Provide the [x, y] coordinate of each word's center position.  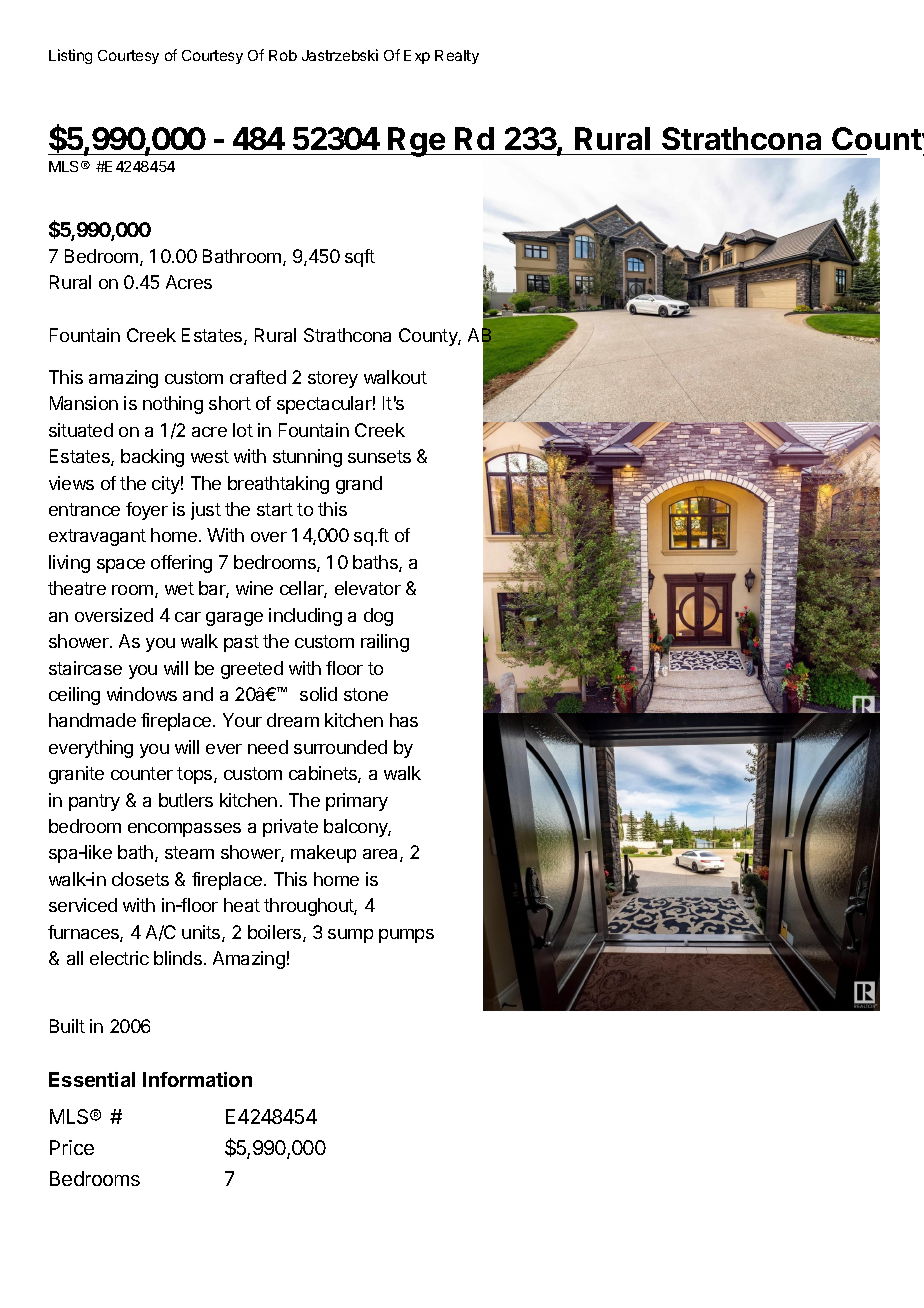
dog [378, 617]
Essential [92, 1079]
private [290, 828]
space [121, 566]
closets [140, 879]
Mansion [84, 403]
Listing [70, 56]
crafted [258, 377]
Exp [417, 57]
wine [254, 588]
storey [333, 379]
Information [197, 1079]
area [382, 855]
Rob [283, 55]
